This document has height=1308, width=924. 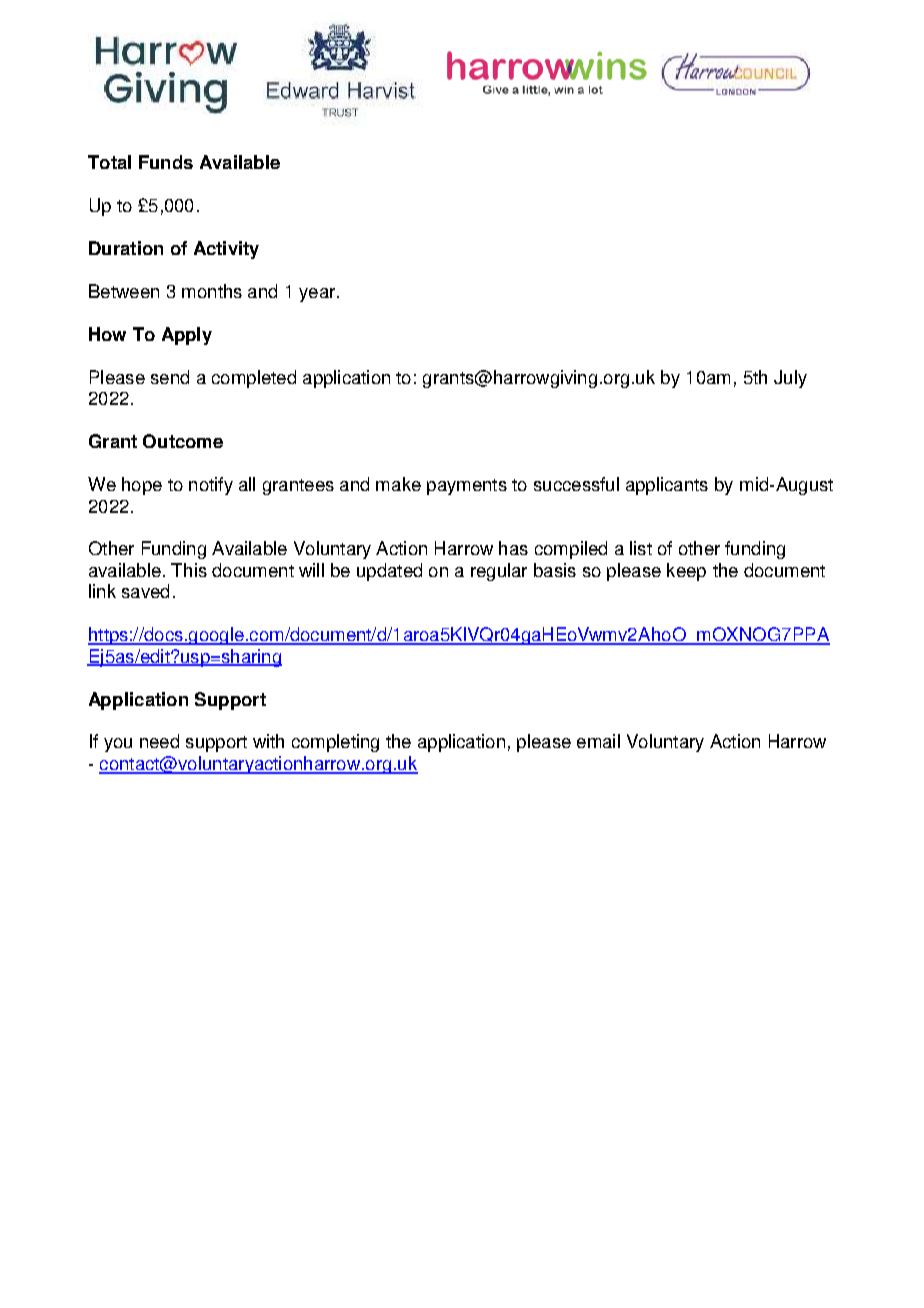 I want to click on regular, so click(x=499, y=572).
